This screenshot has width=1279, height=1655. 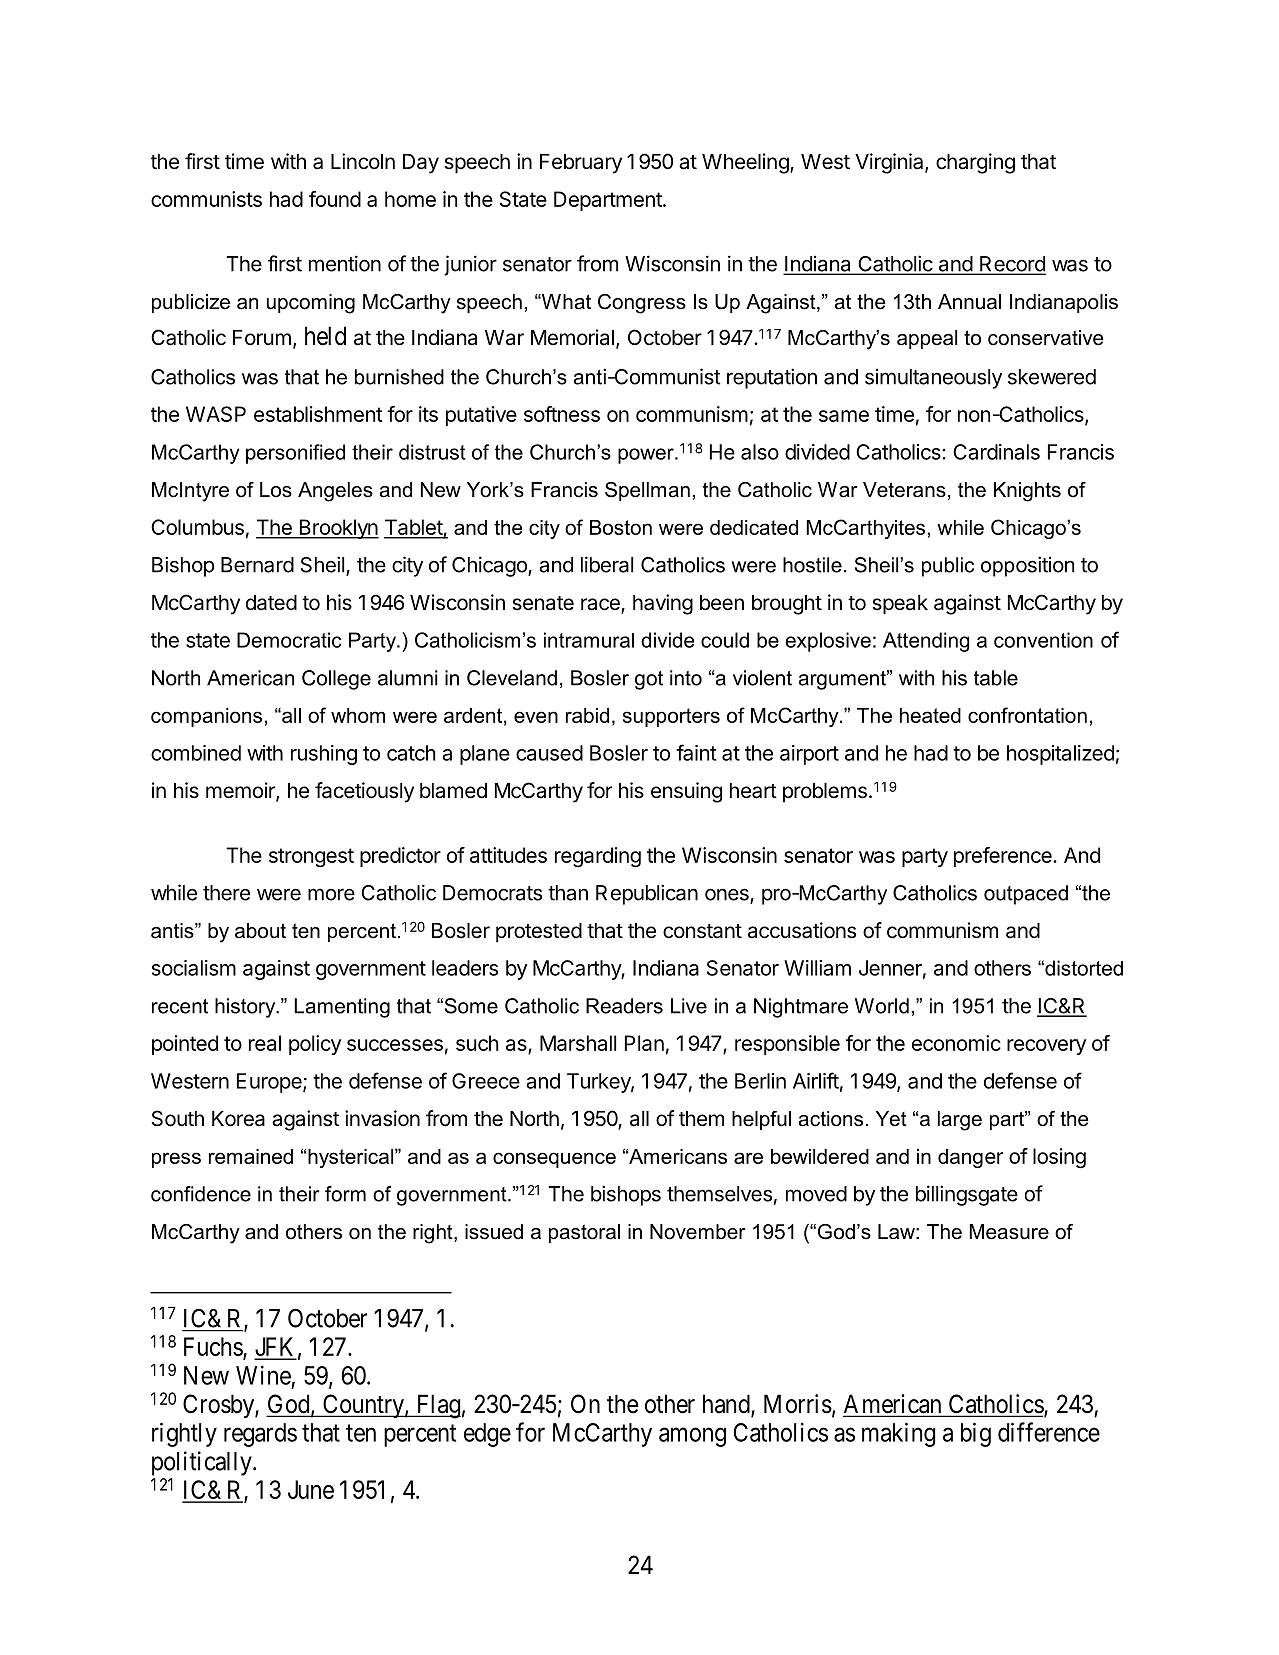 I want to click on Veterans, so click(x=904, y=490).
